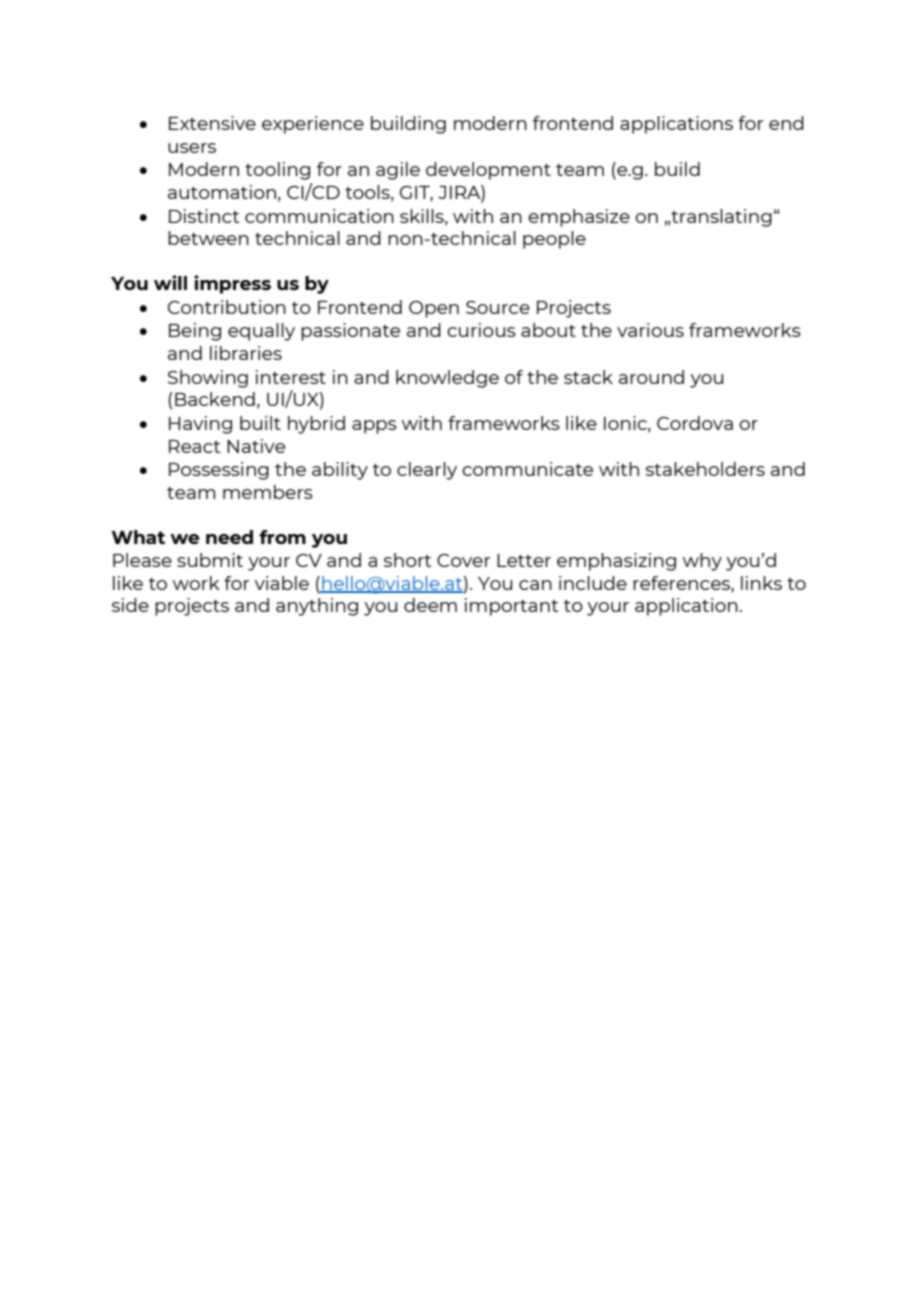 This image has height=1308, width=924. Describe the element at coordinates (650, 330) in the image. I see `various` at that location.
